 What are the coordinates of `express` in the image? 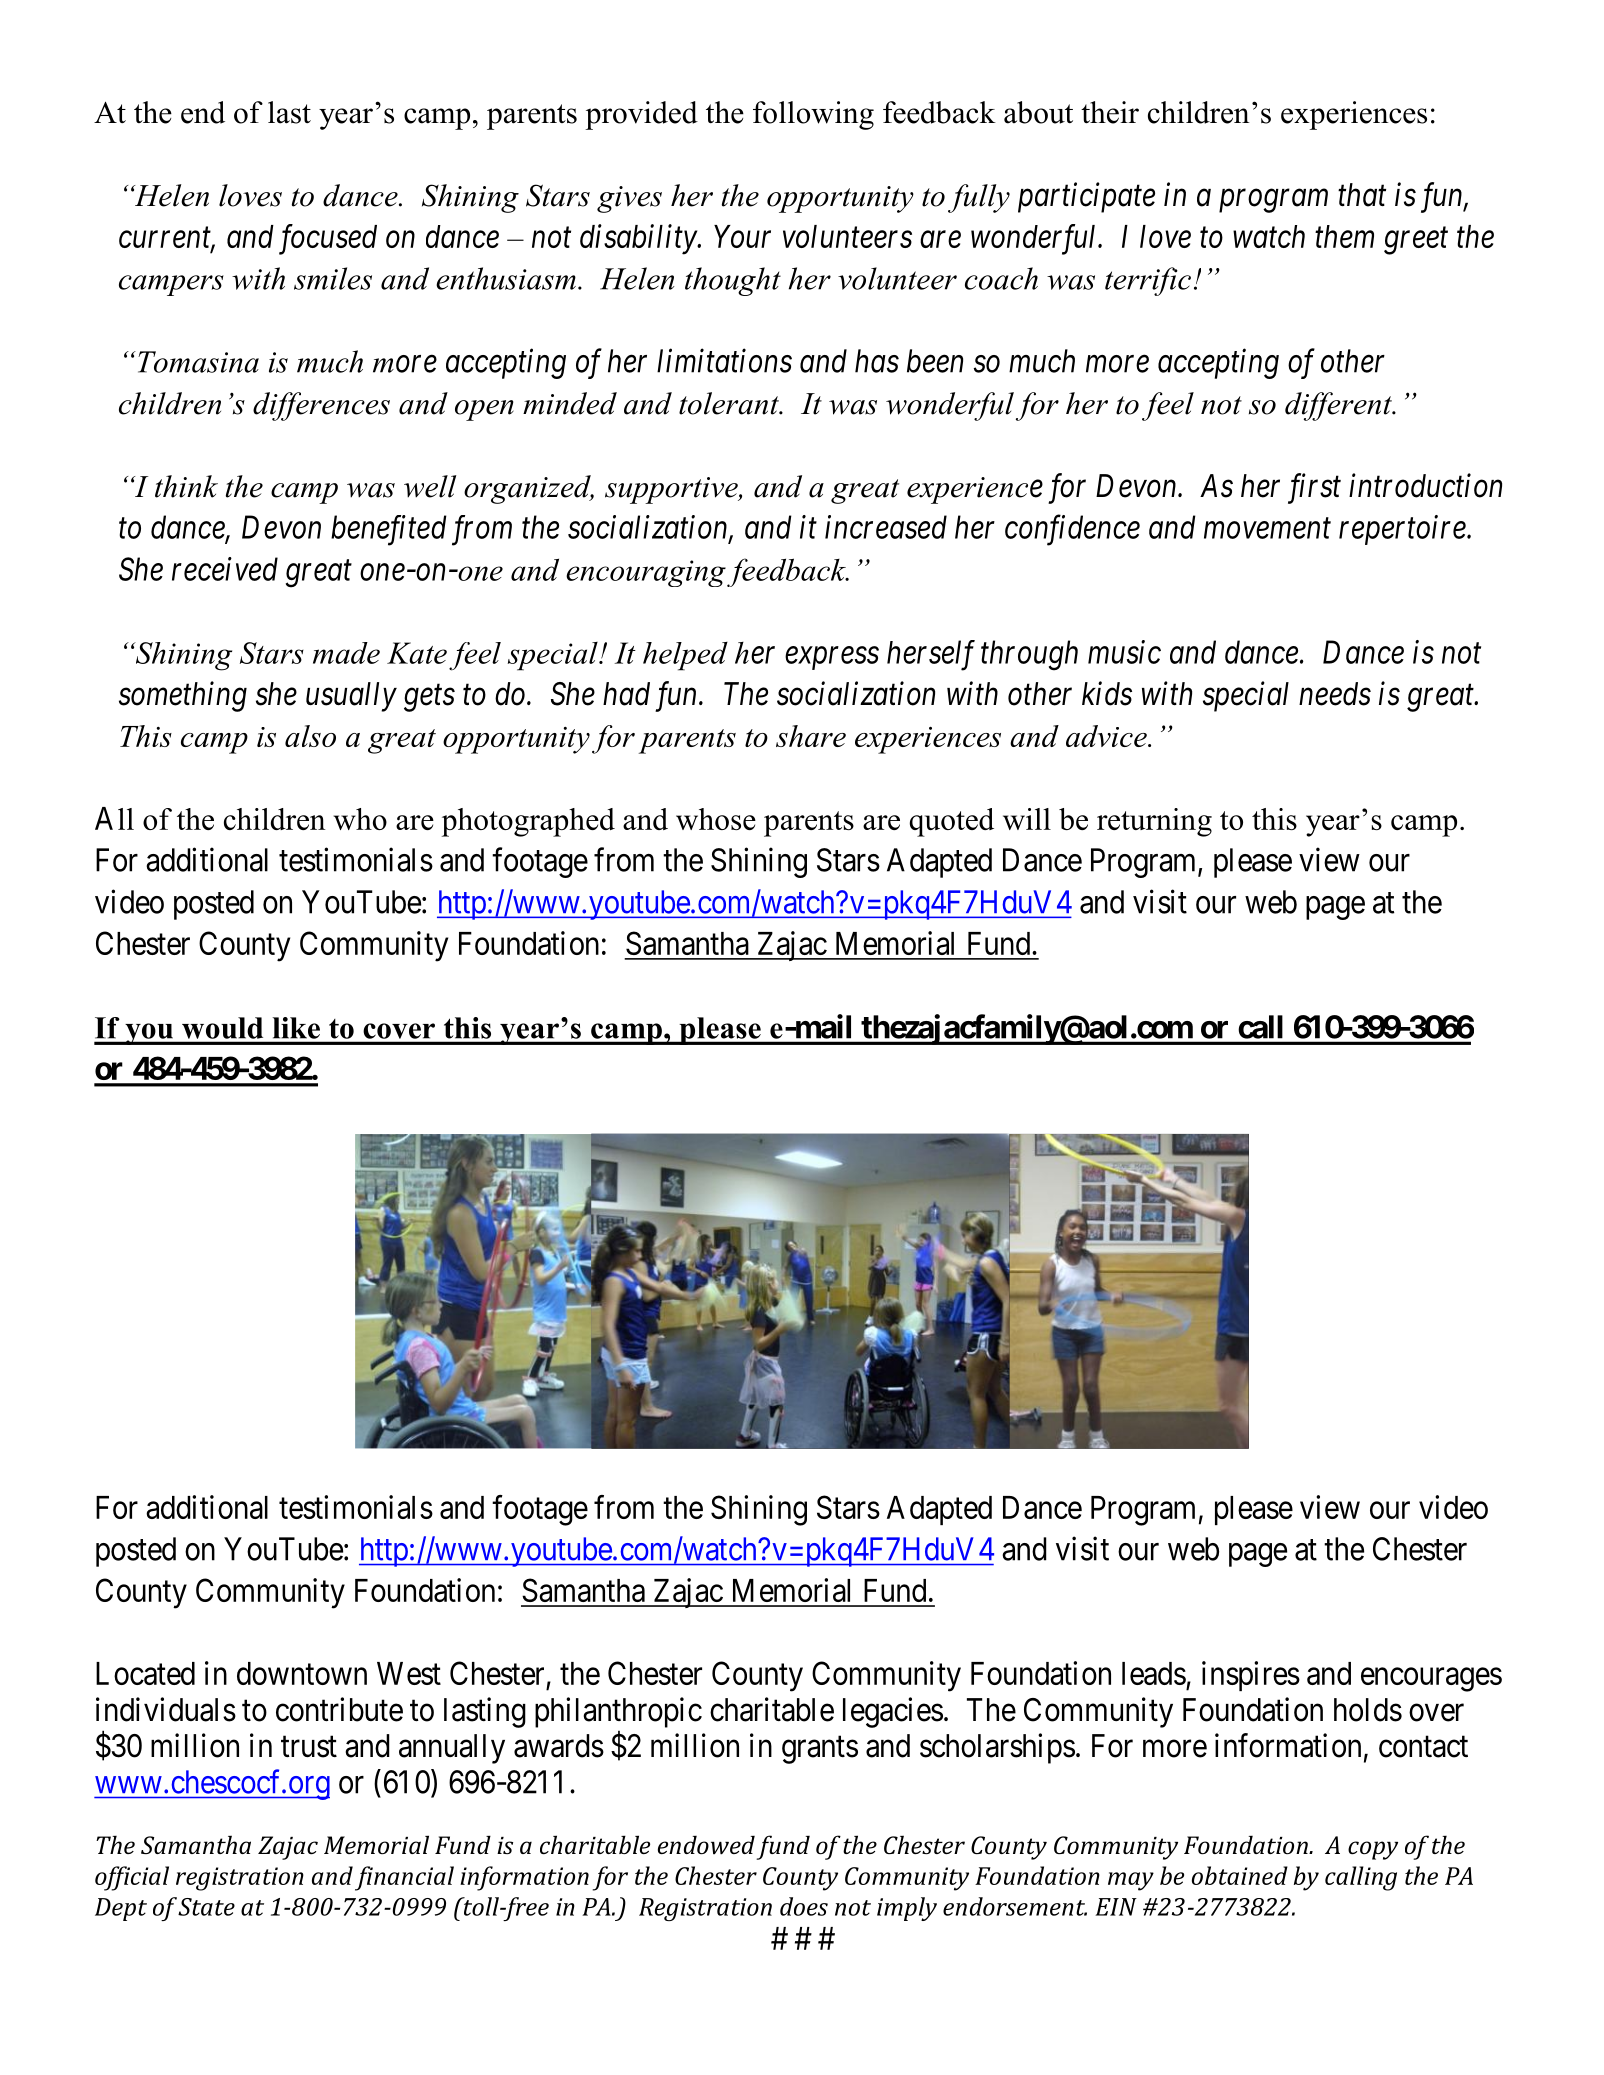 It's located at (832, 658).
